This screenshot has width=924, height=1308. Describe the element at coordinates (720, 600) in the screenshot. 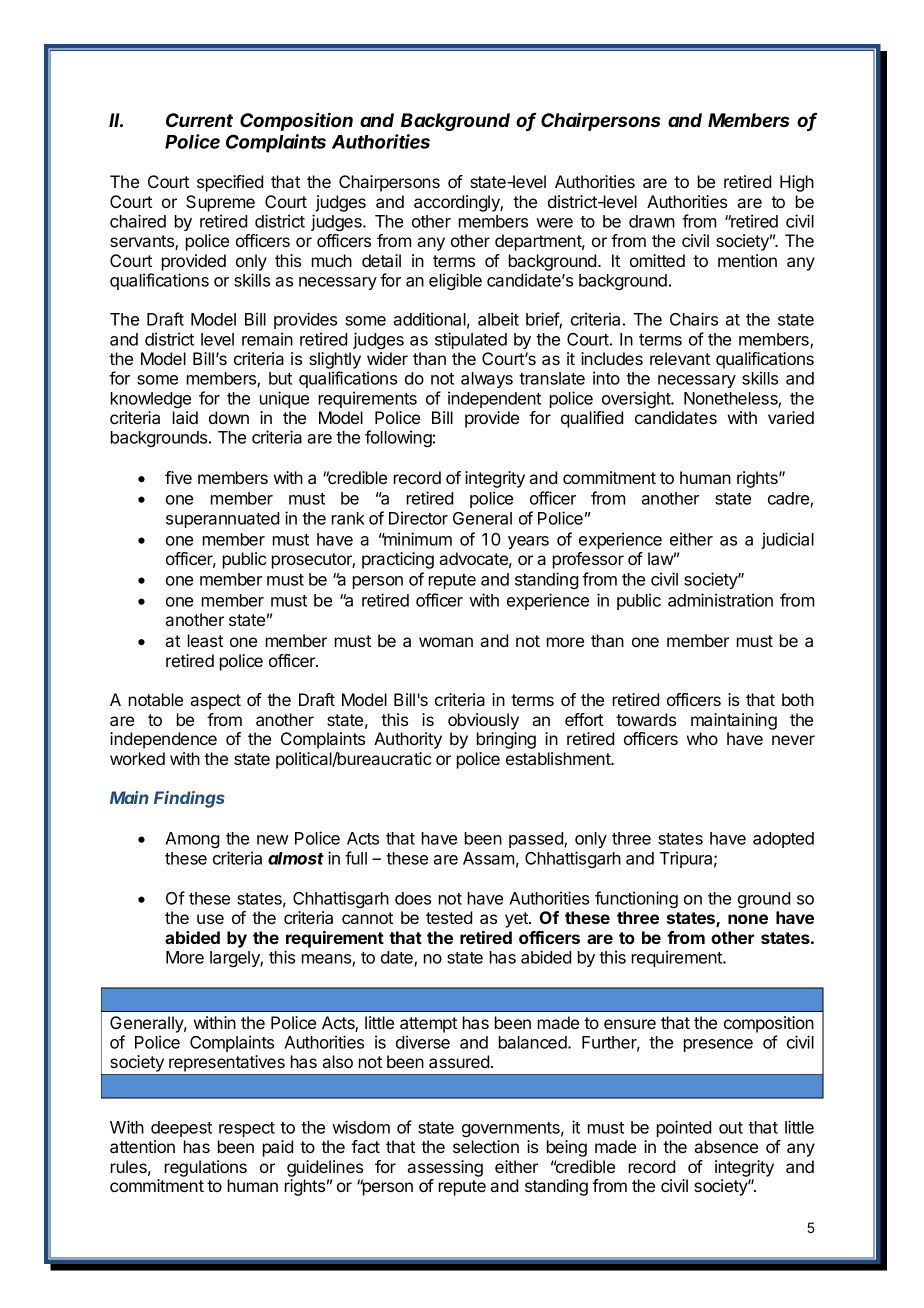

I see `administration` at that location.
